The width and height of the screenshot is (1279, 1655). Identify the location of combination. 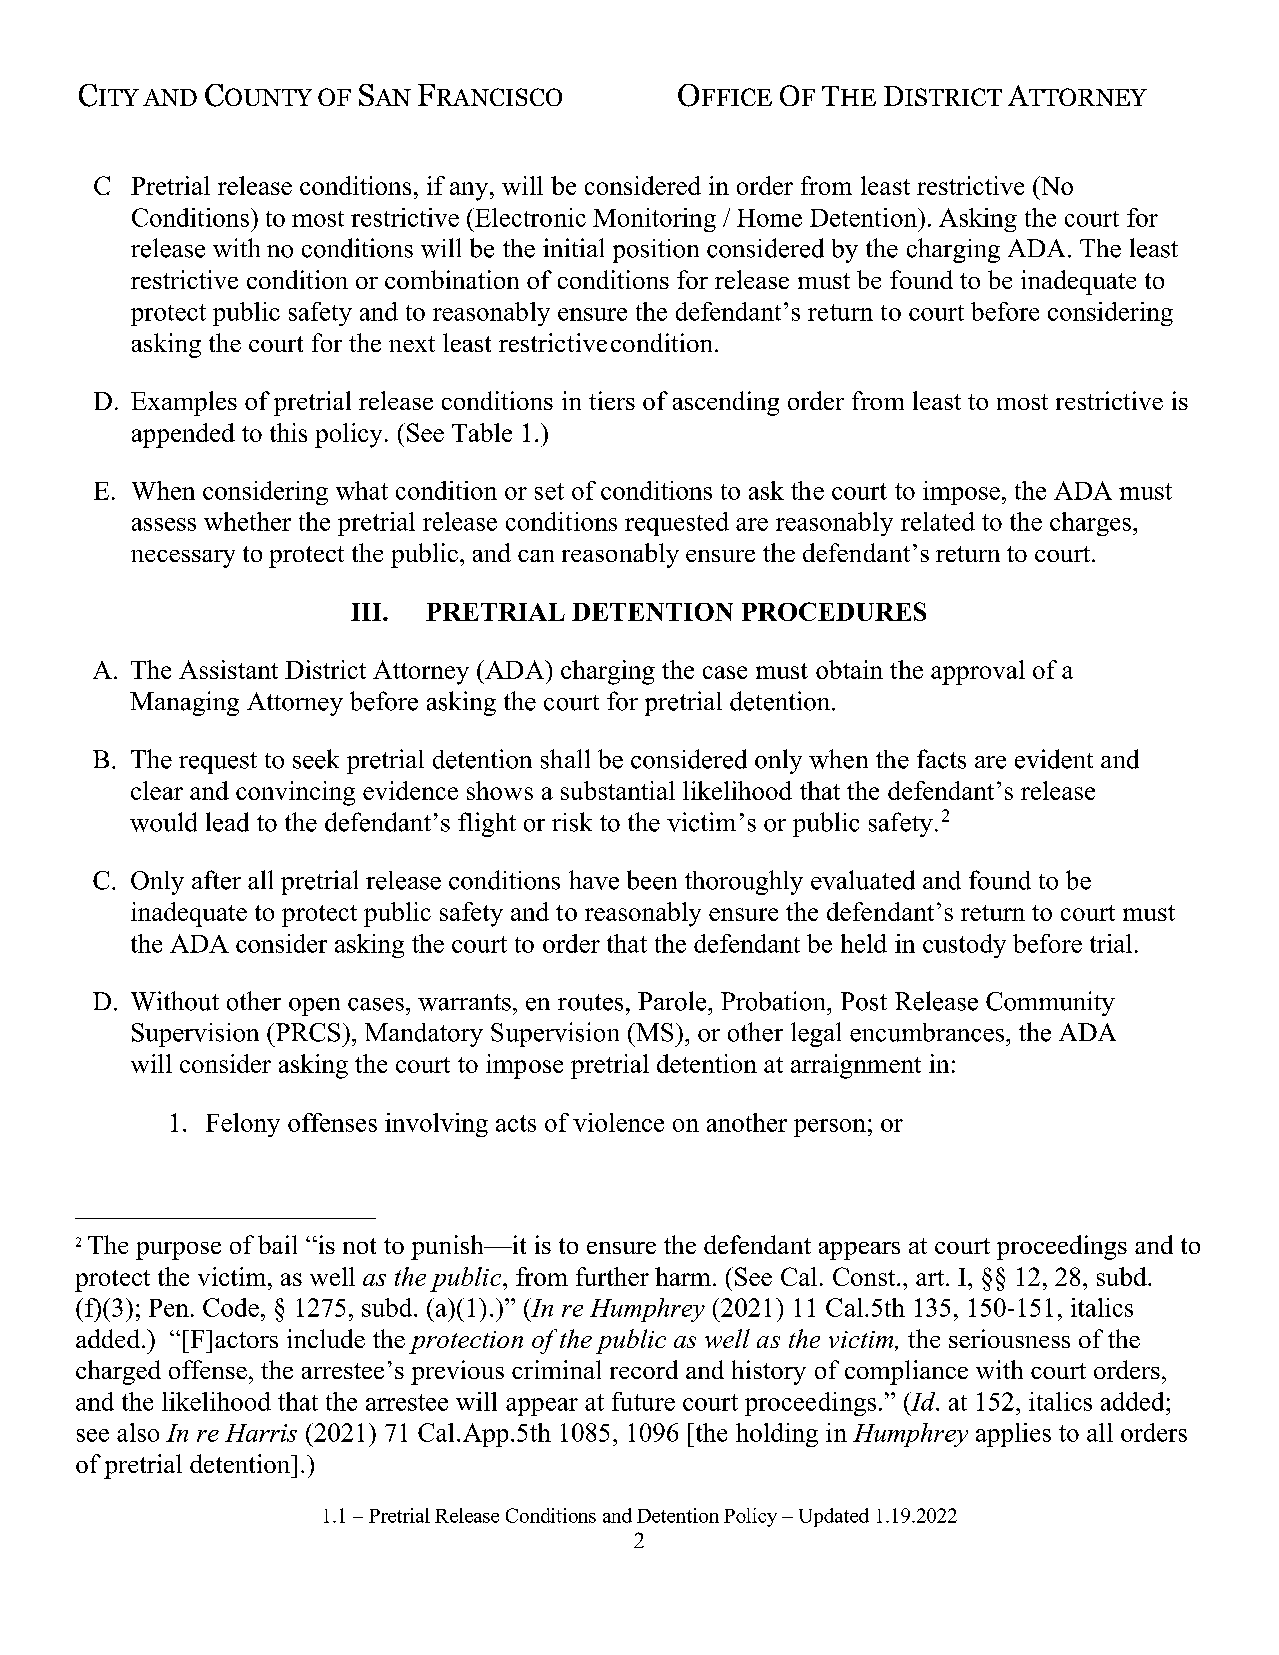
(452, 279).
